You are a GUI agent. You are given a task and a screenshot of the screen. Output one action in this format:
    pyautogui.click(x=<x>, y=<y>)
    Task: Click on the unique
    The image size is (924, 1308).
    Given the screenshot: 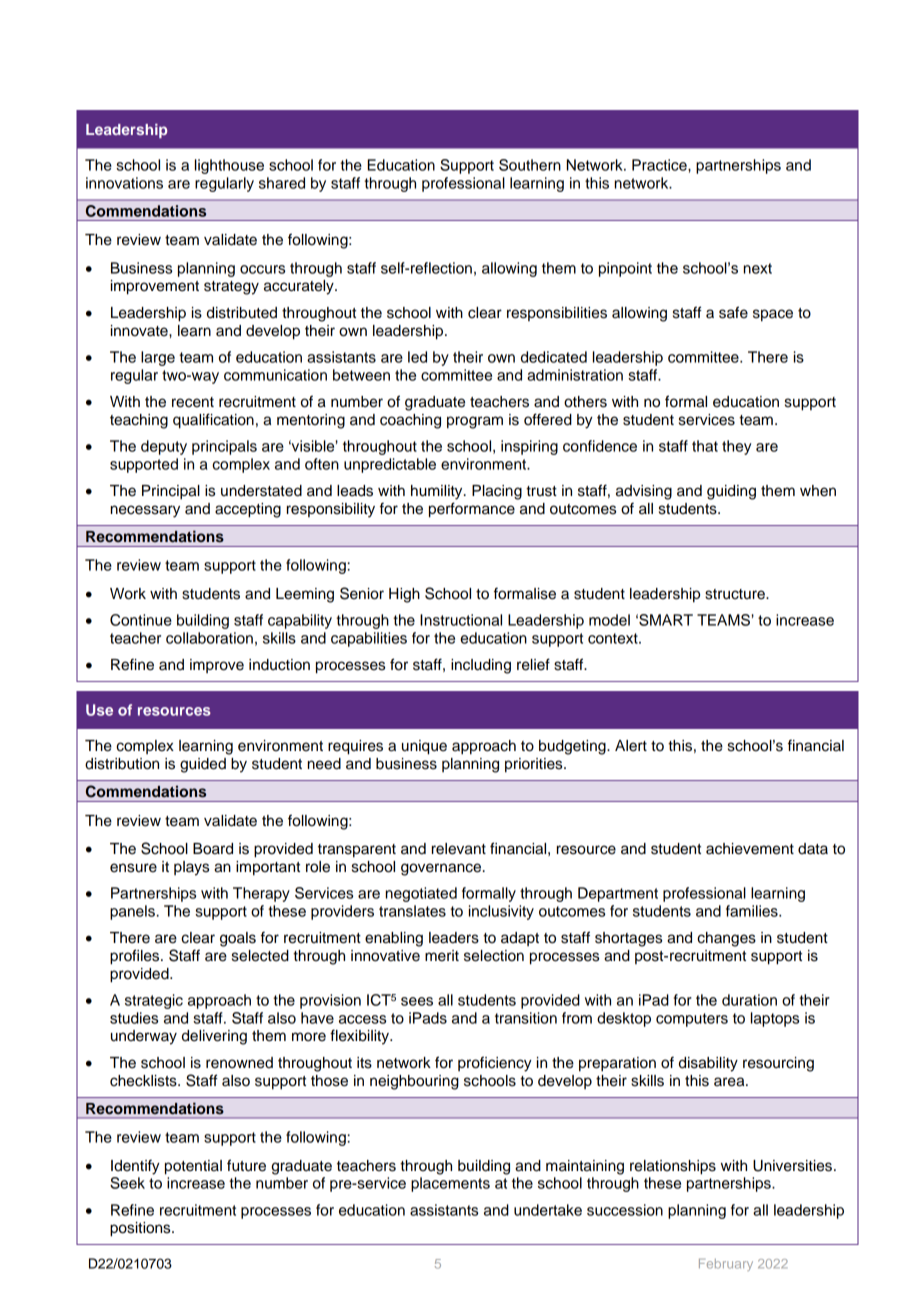 What is the action you would take?
    pyautogui.click(x=424, y=747)
